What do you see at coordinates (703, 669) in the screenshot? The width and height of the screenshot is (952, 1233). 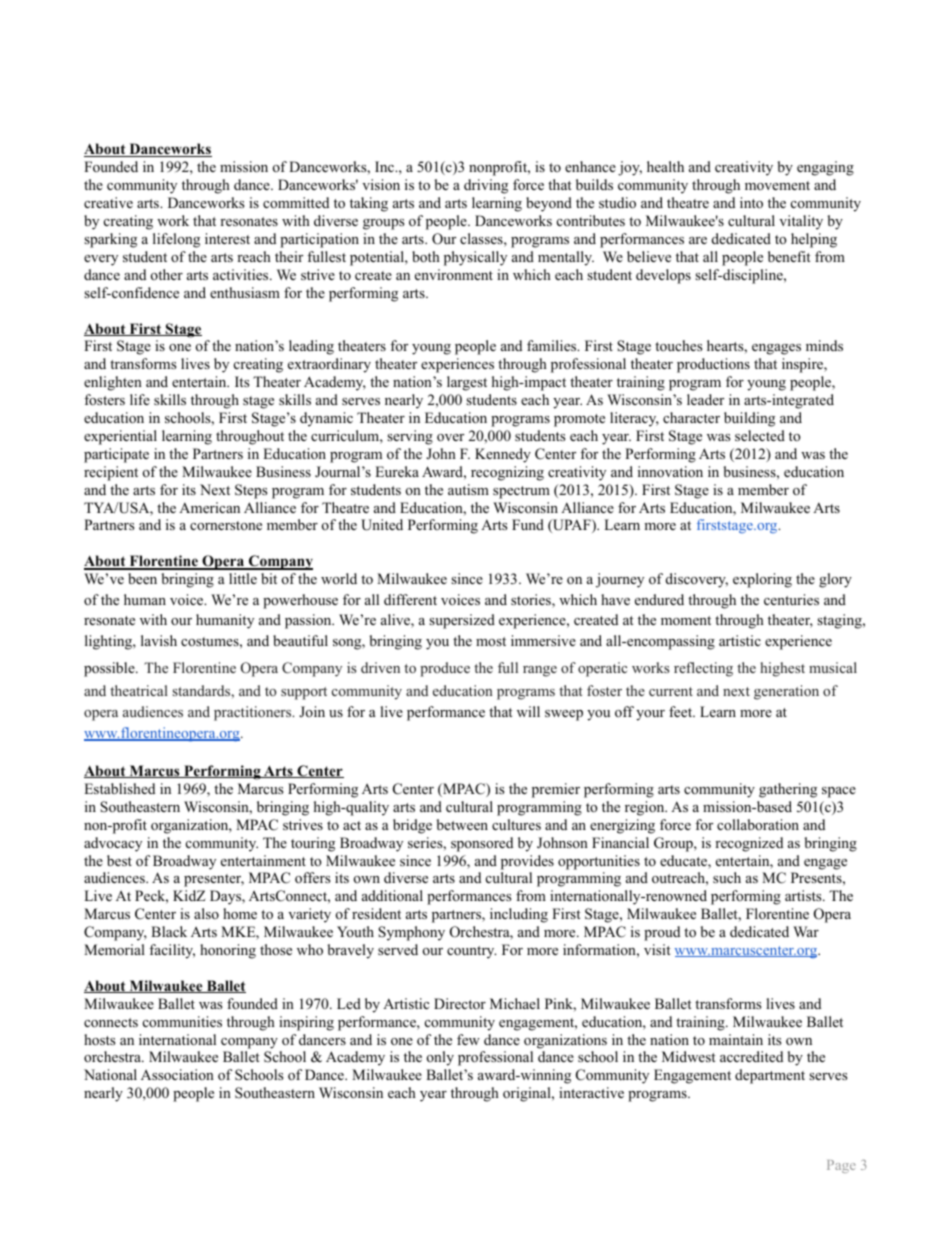 I see `reflecting` at bounding box center [703, 669].
